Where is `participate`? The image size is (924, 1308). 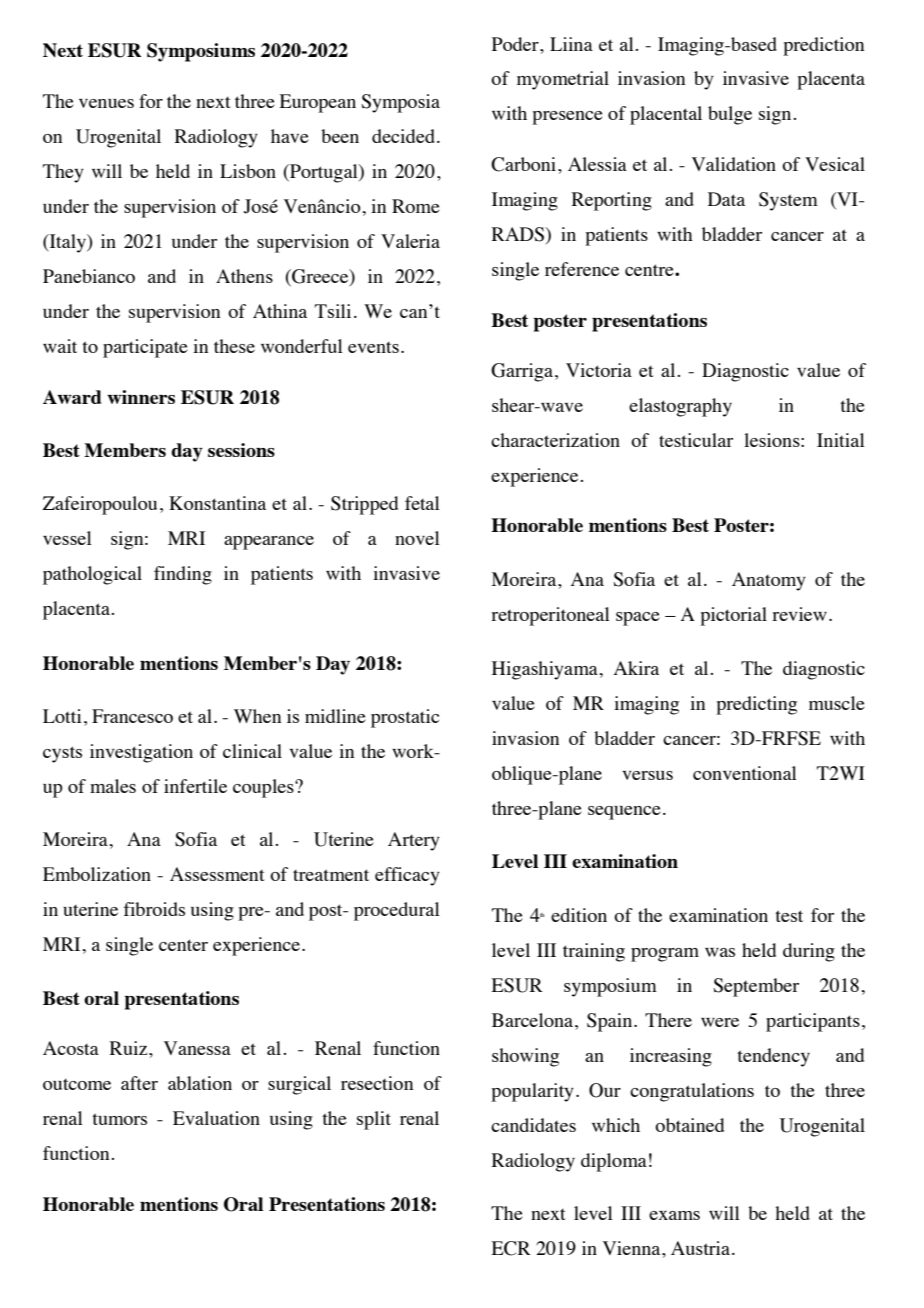
participate is located at coordinates (145, 348).
